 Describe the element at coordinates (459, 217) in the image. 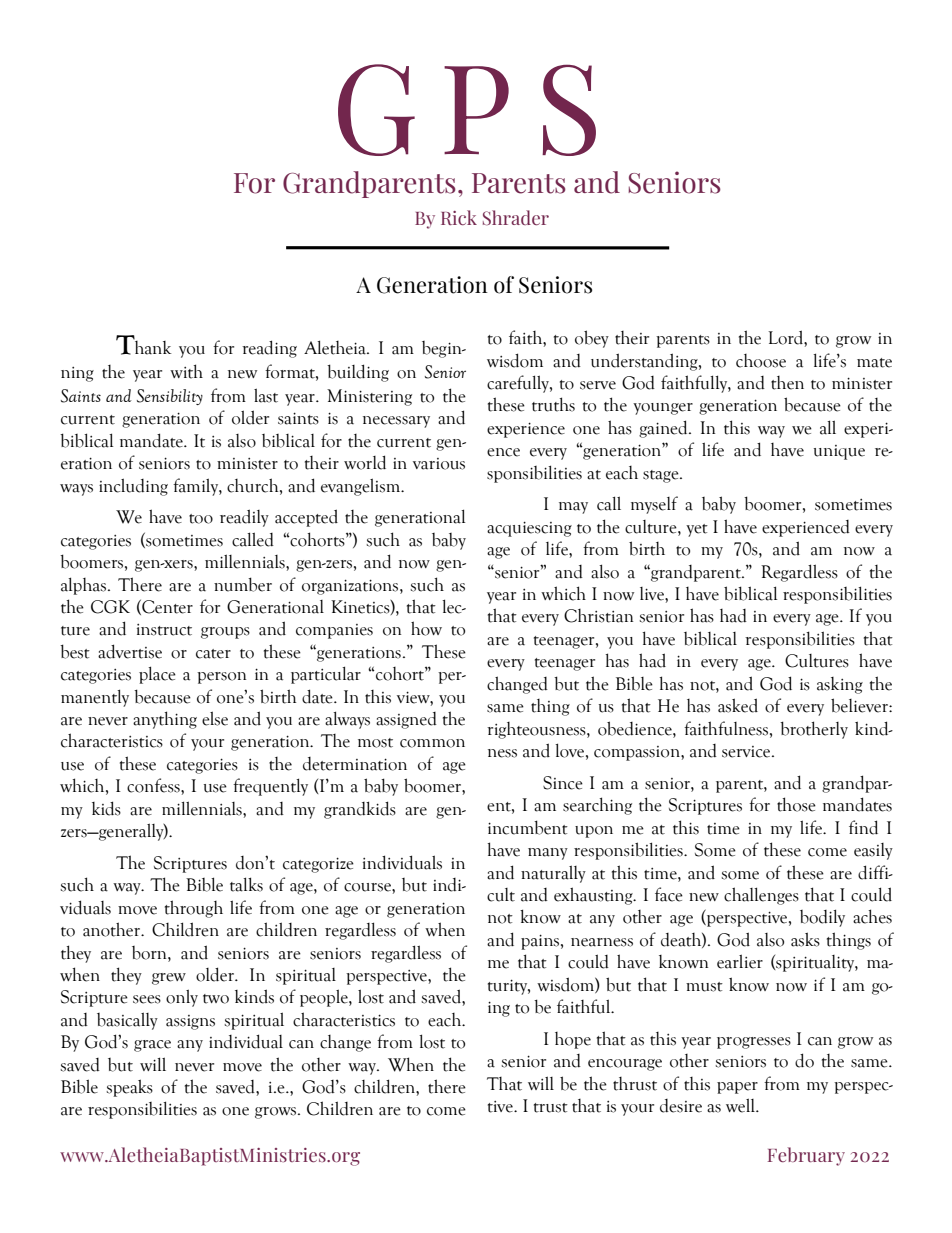

I see `Rick` at that location.
